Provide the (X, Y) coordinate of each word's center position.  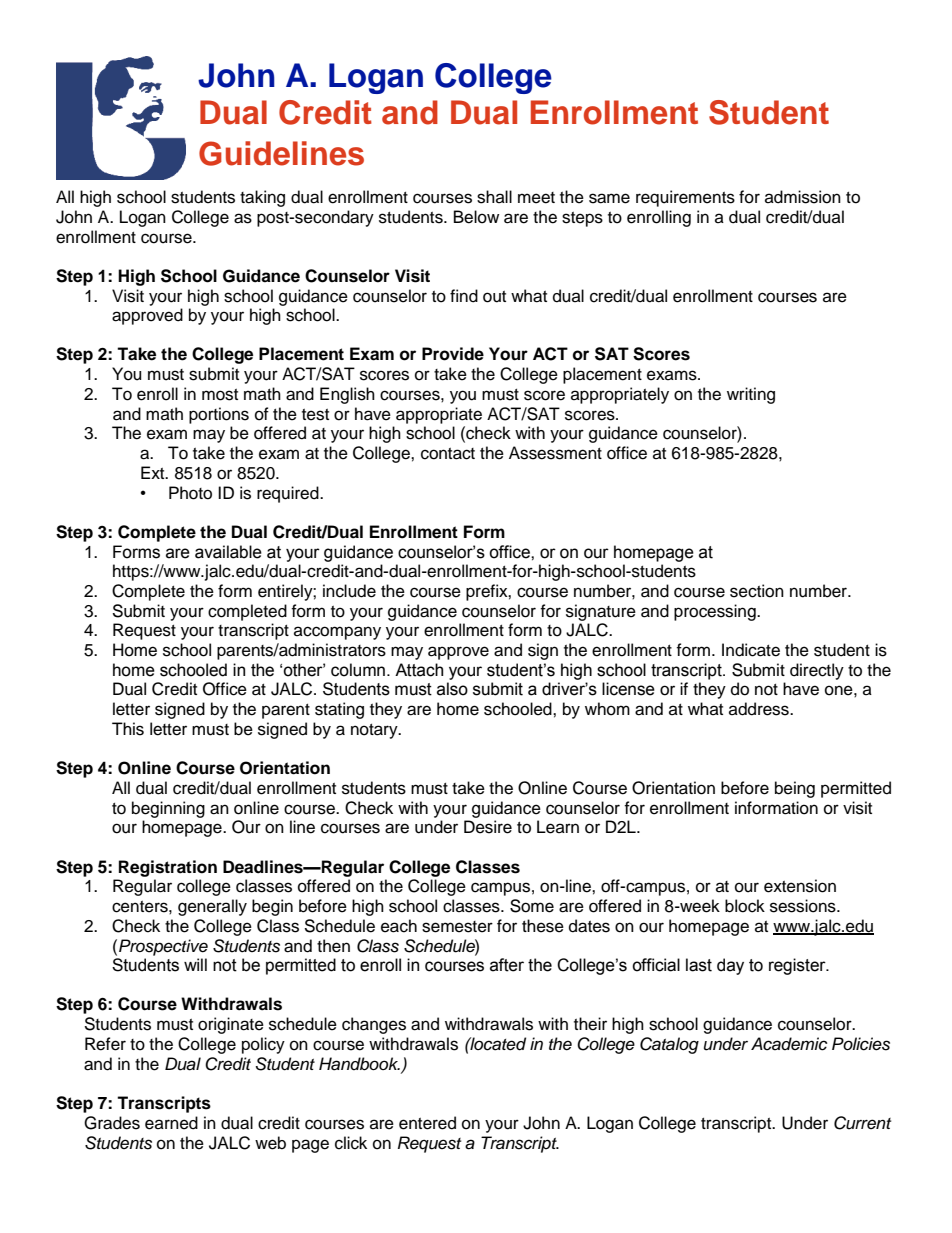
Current (862, 1123)
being (795, 789)
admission (803, 197)
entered (427, 1123)
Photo (190, 493)
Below (476, 217)
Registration (168, 868)
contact (448, 454)
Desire (488, 827)
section (757, 591)
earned (171, 1123)
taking (262, 198)
